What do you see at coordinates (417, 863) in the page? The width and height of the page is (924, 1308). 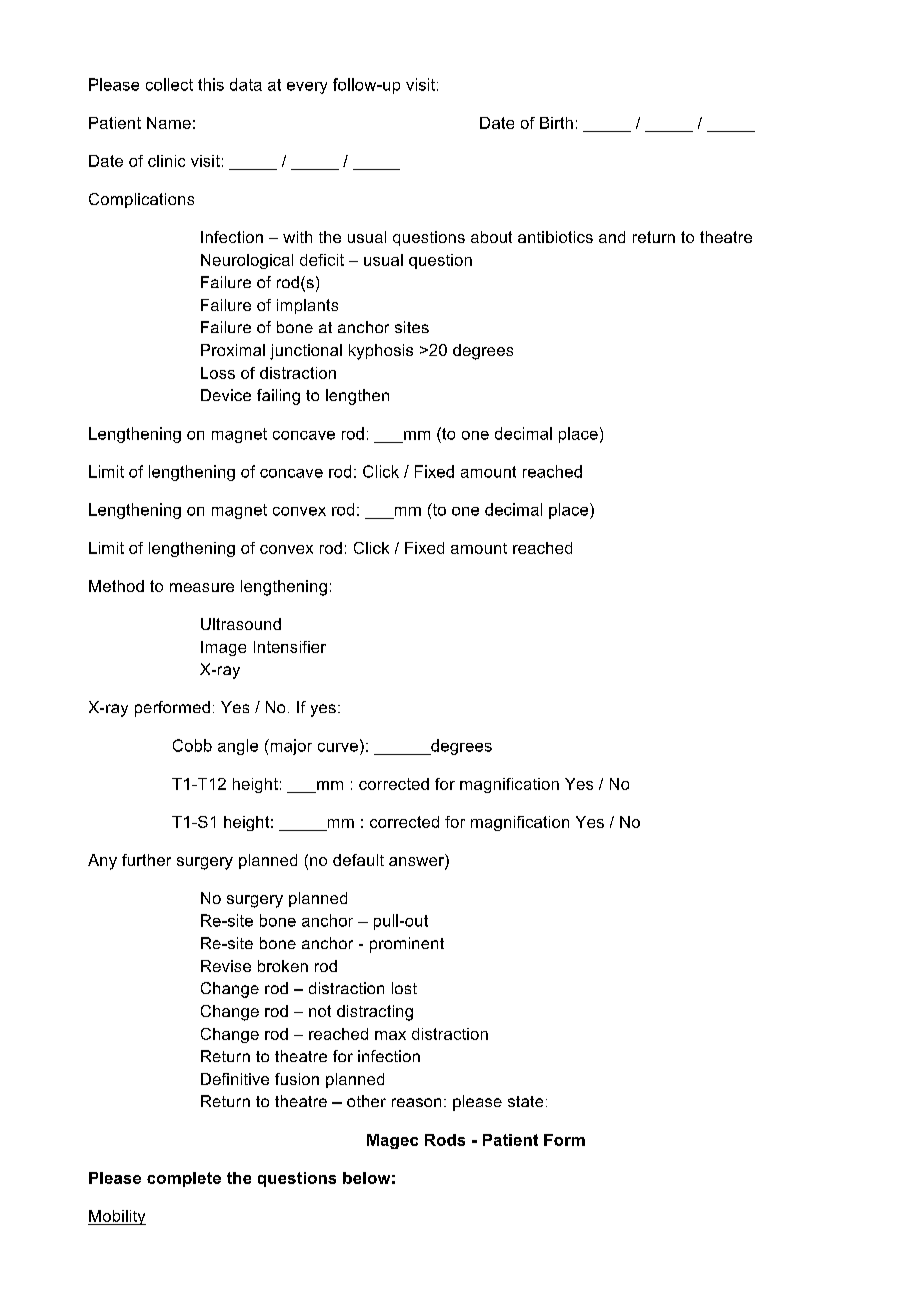 I see `answer` at bounding box center [417, 863].
